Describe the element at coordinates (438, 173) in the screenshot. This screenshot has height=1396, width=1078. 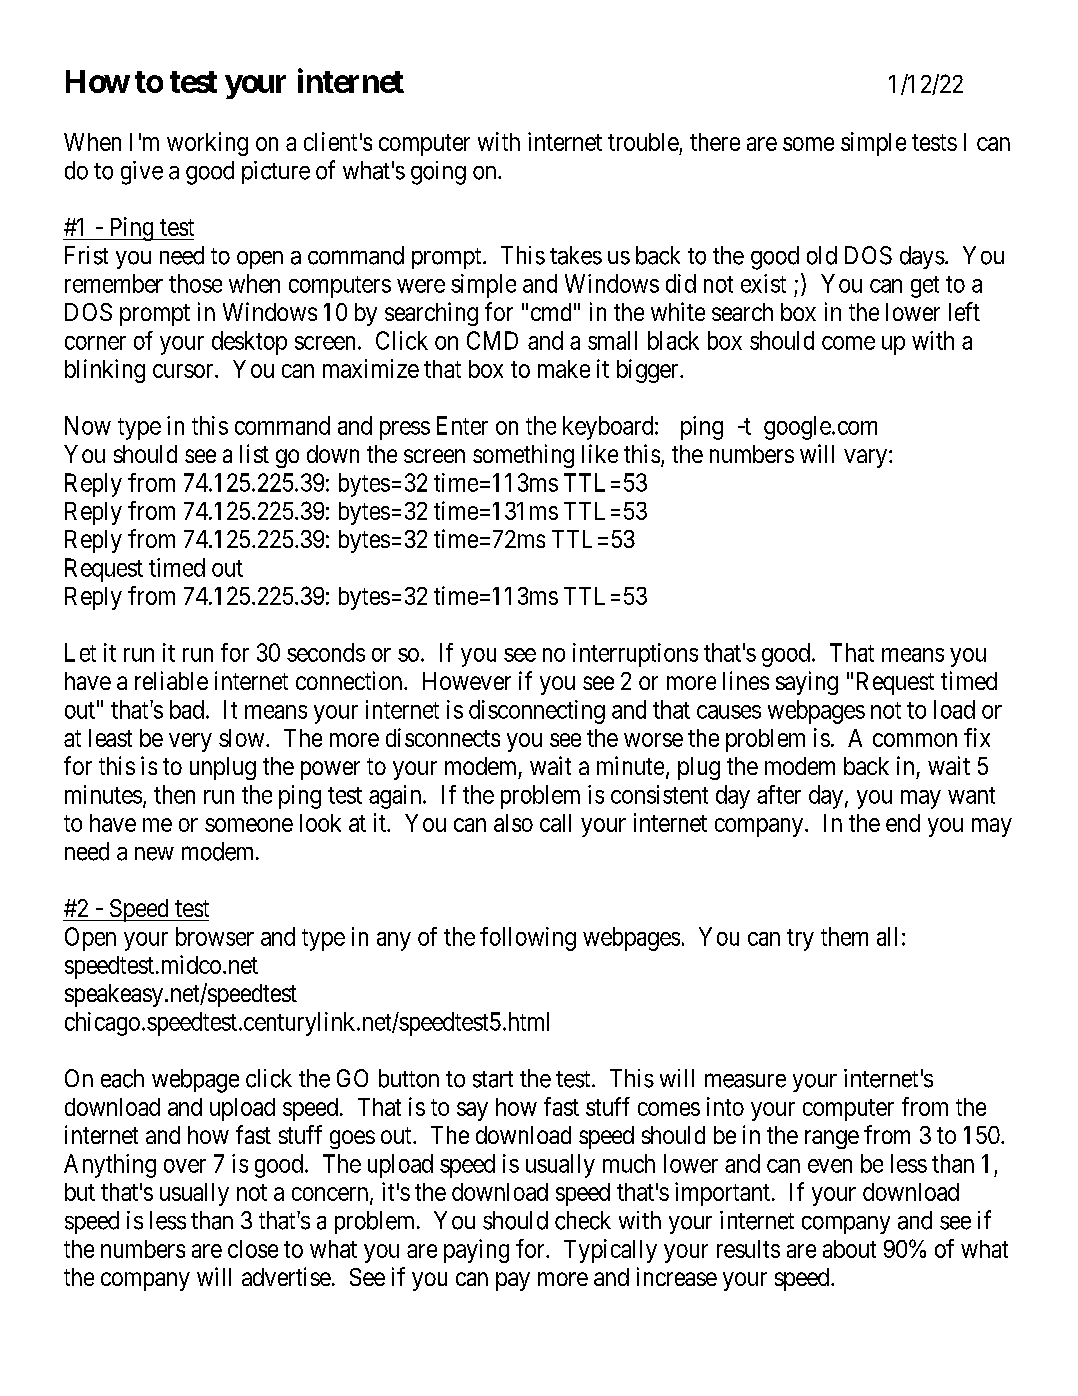
I see `going` at that location.
